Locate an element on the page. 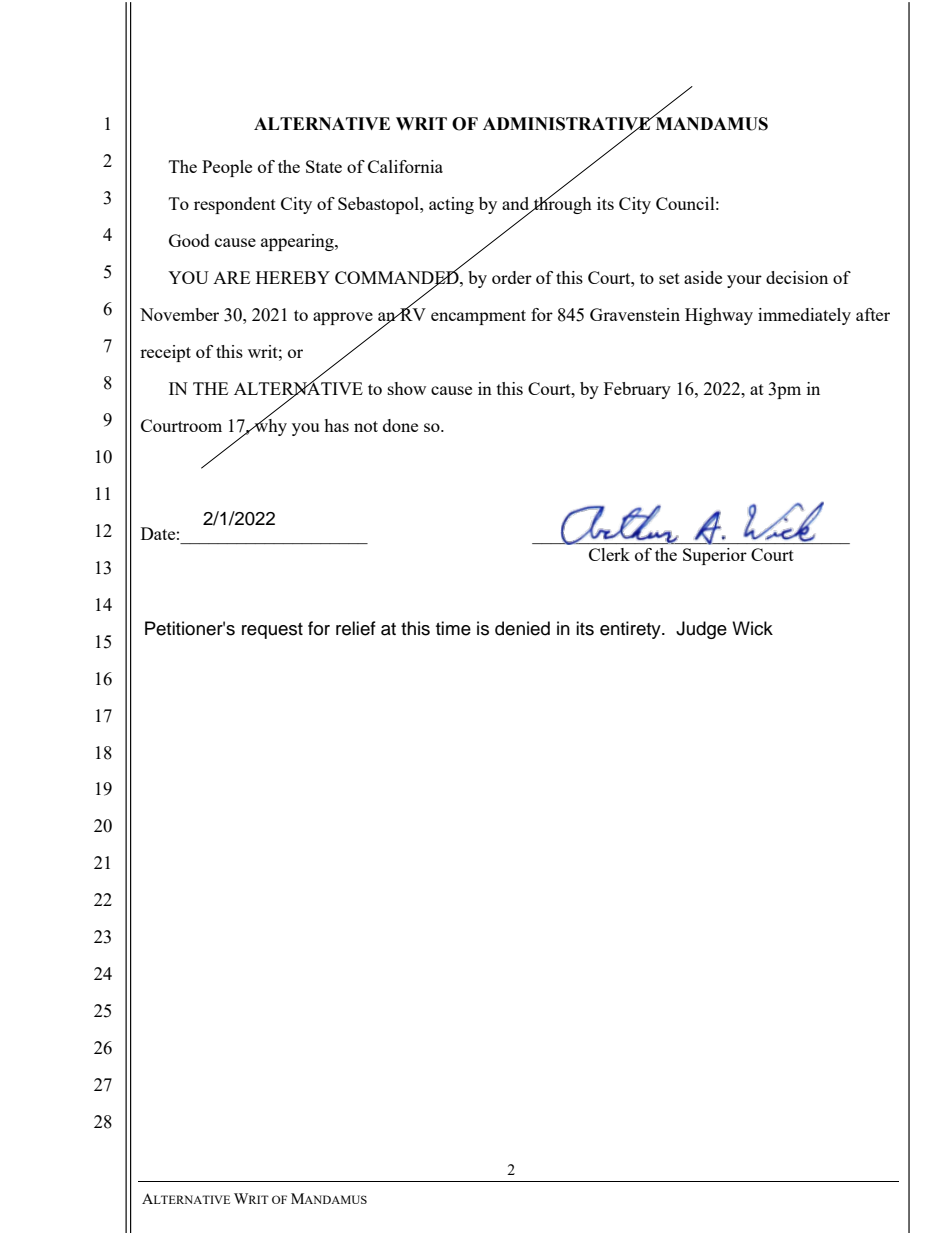 This document has height=1233, width=952. receipt is located at coordinates (165, 353).
